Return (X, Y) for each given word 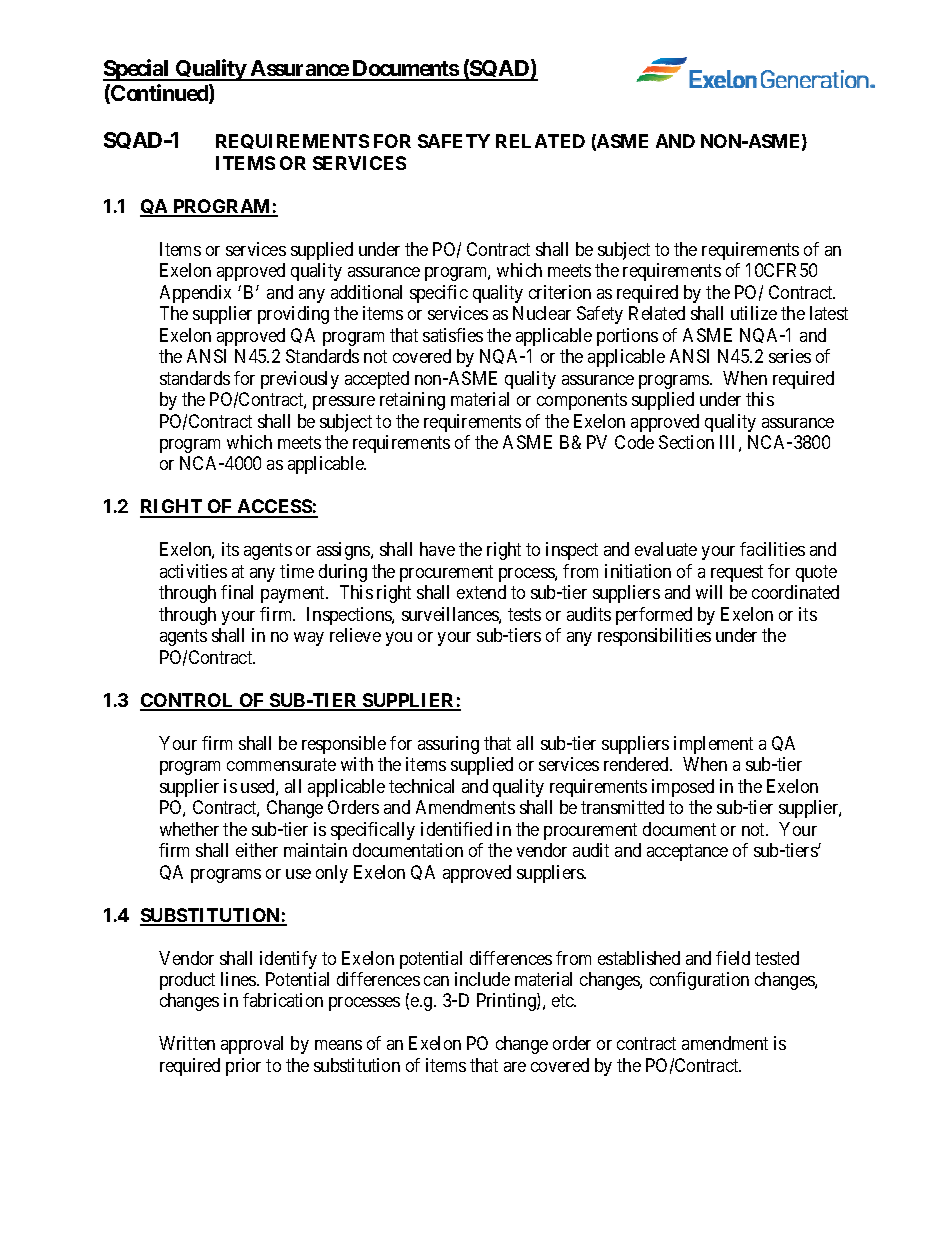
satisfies (453, 335)
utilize (754, 313)
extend (481, 592)
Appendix (195, 294)
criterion (560, 292)
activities (193, 571)
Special (137, 70)
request (737, 573)
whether (189, 829)
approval (252, 1045)
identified (456, 829)
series (790, 356)
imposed (683, 788)
